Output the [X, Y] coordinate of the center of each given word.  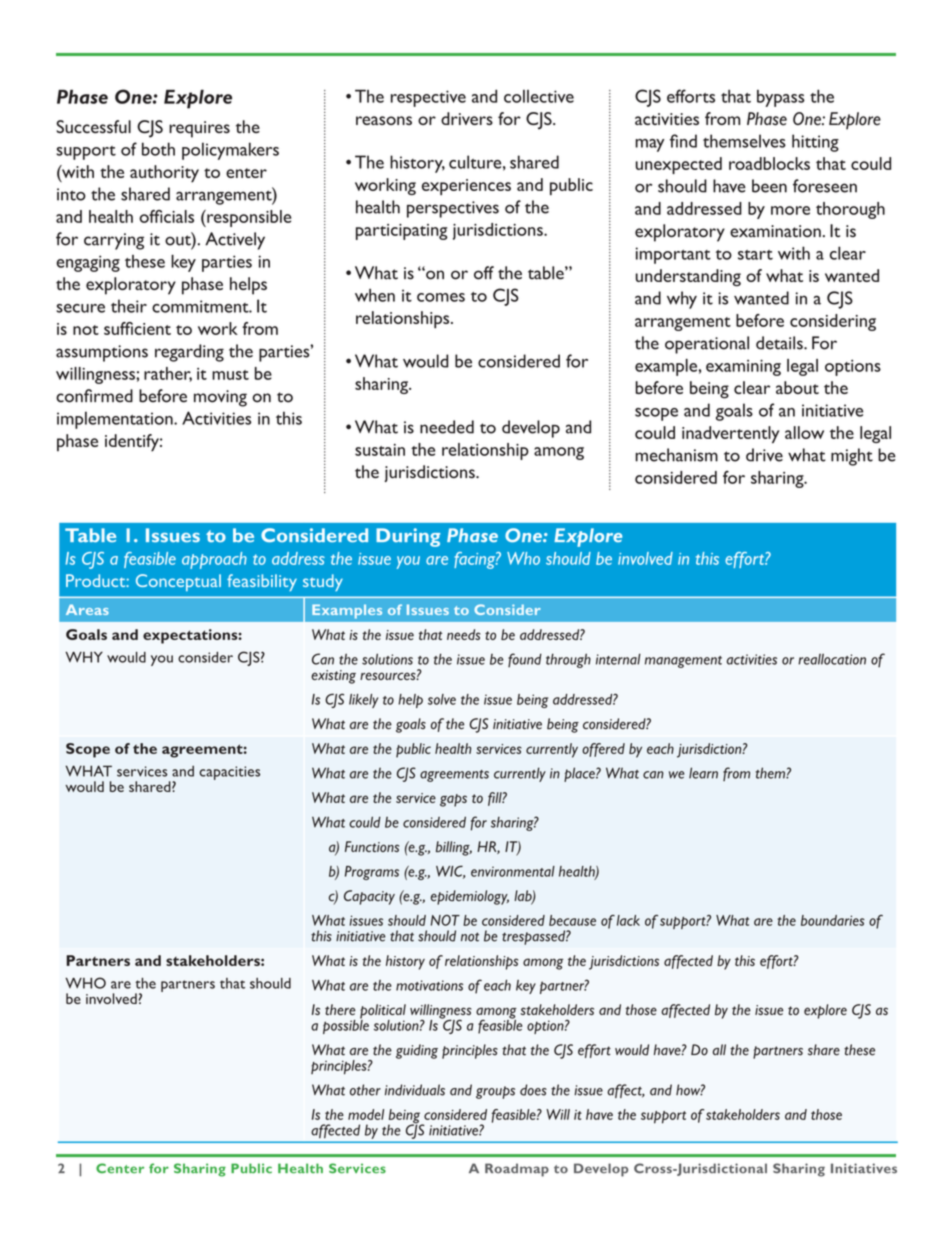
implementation [116, 420]
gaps [453, 800]
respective [428, 98]
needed [447, 427]
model [366, 1114]
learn [703, 773]
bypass [781, 98]
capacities [229, 773]
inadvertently [730, 434]
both [158, 149]
